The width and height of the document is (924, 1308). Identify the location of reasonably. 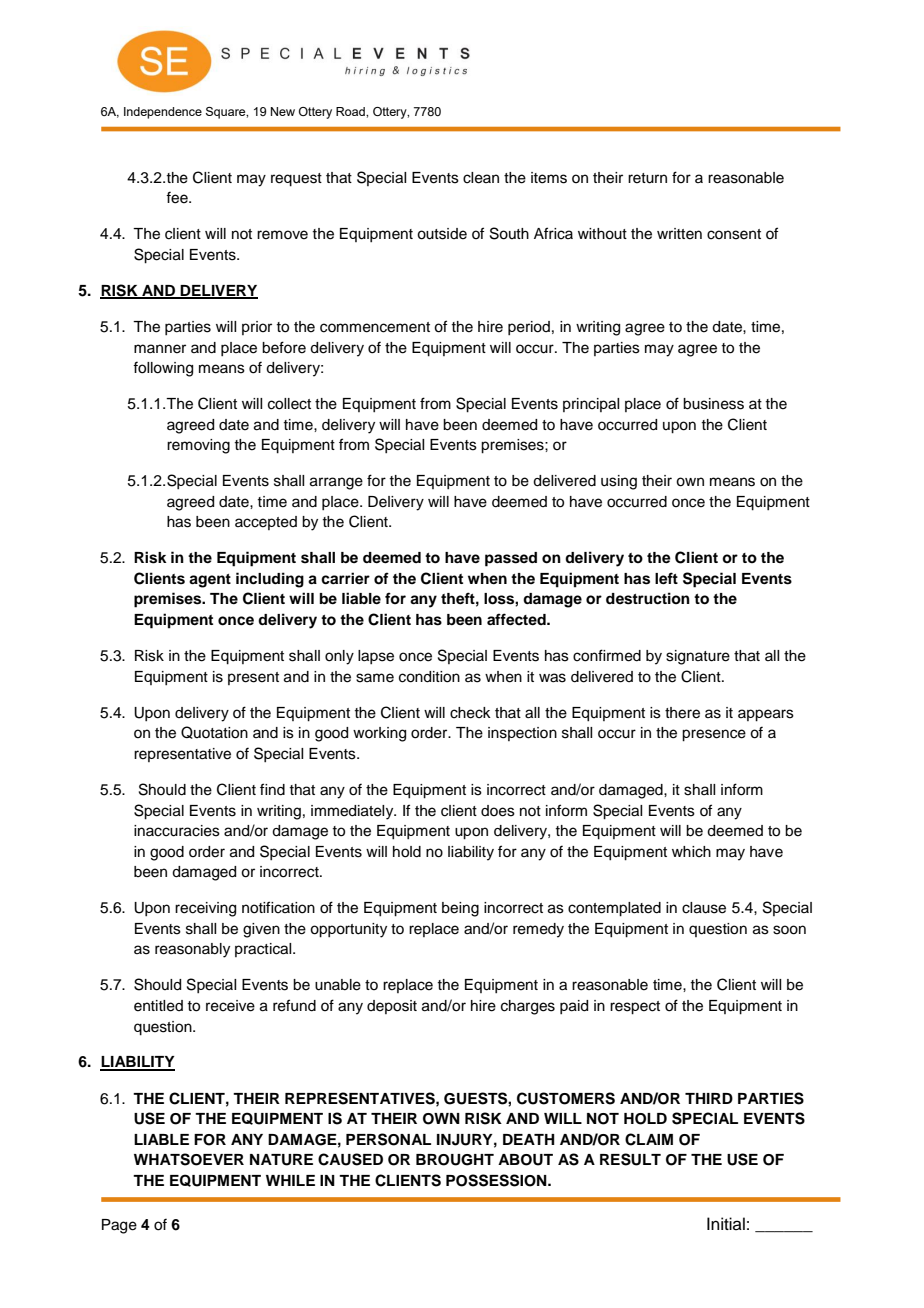
(192, 950).
